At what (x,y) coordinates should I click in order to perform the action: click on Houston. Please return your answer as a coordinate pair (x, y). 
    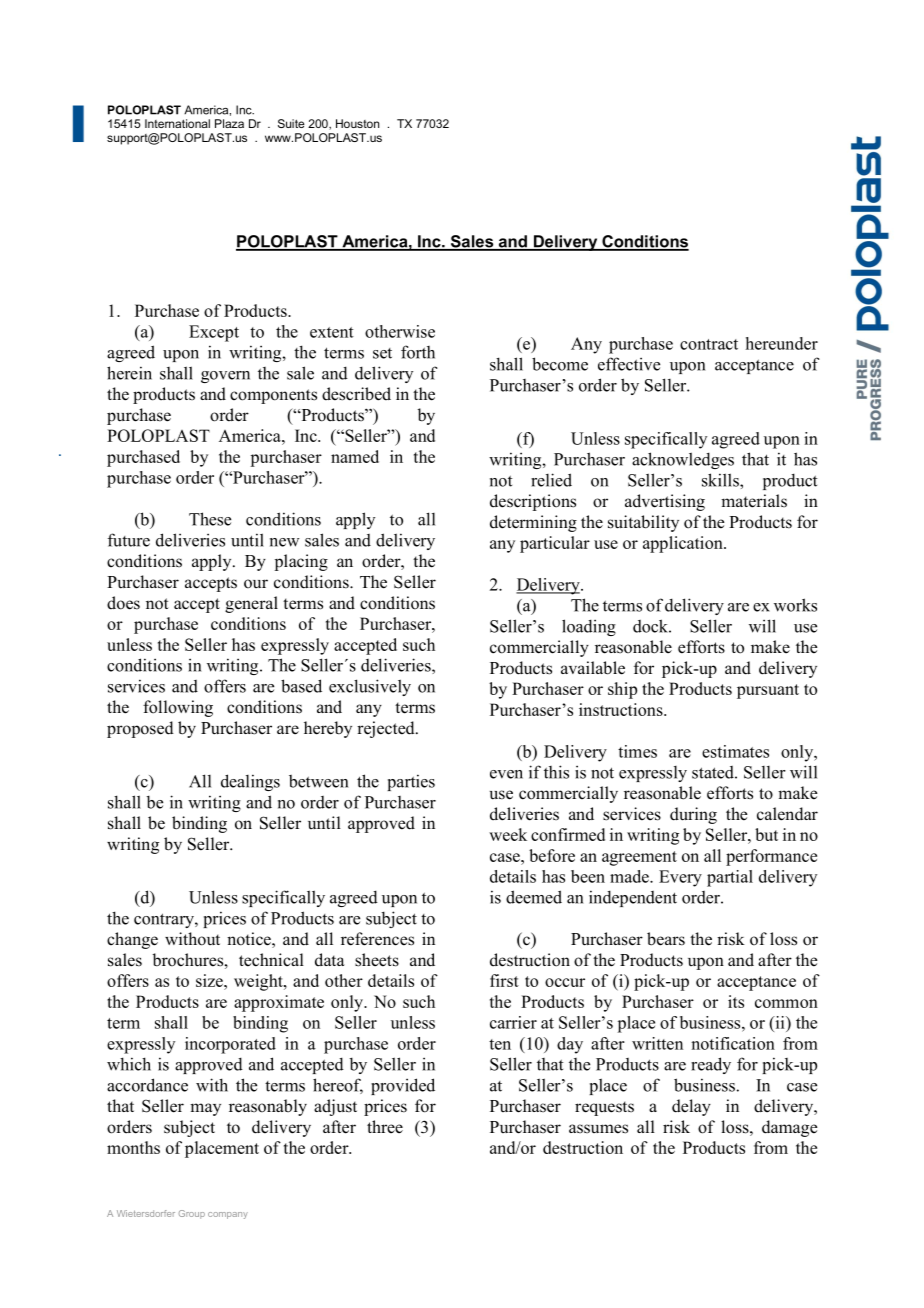
    Looking at the image, I should click on (357, 123).
